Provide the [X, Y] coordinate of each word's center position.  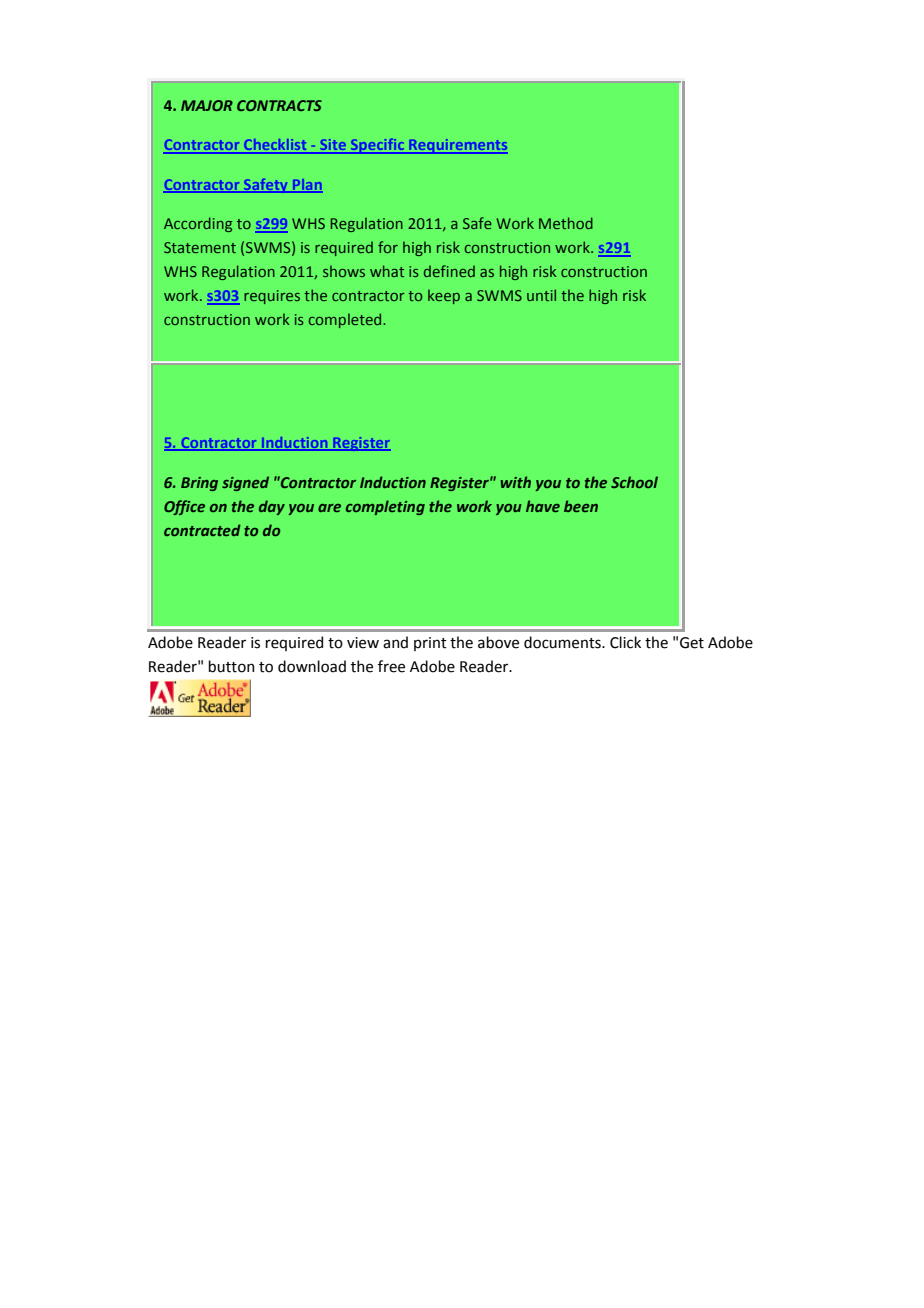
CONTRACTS [279, 105]
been [581, 506]
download [312, 666]
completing [385, 507]
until [541, 295]
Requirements [457, 146]
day [272, 507]
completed [346, 320]
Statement [200, 247]
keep [444, 296]
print [430, 644]
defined [449, 271]
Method [566, 223]
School [634, 482]
